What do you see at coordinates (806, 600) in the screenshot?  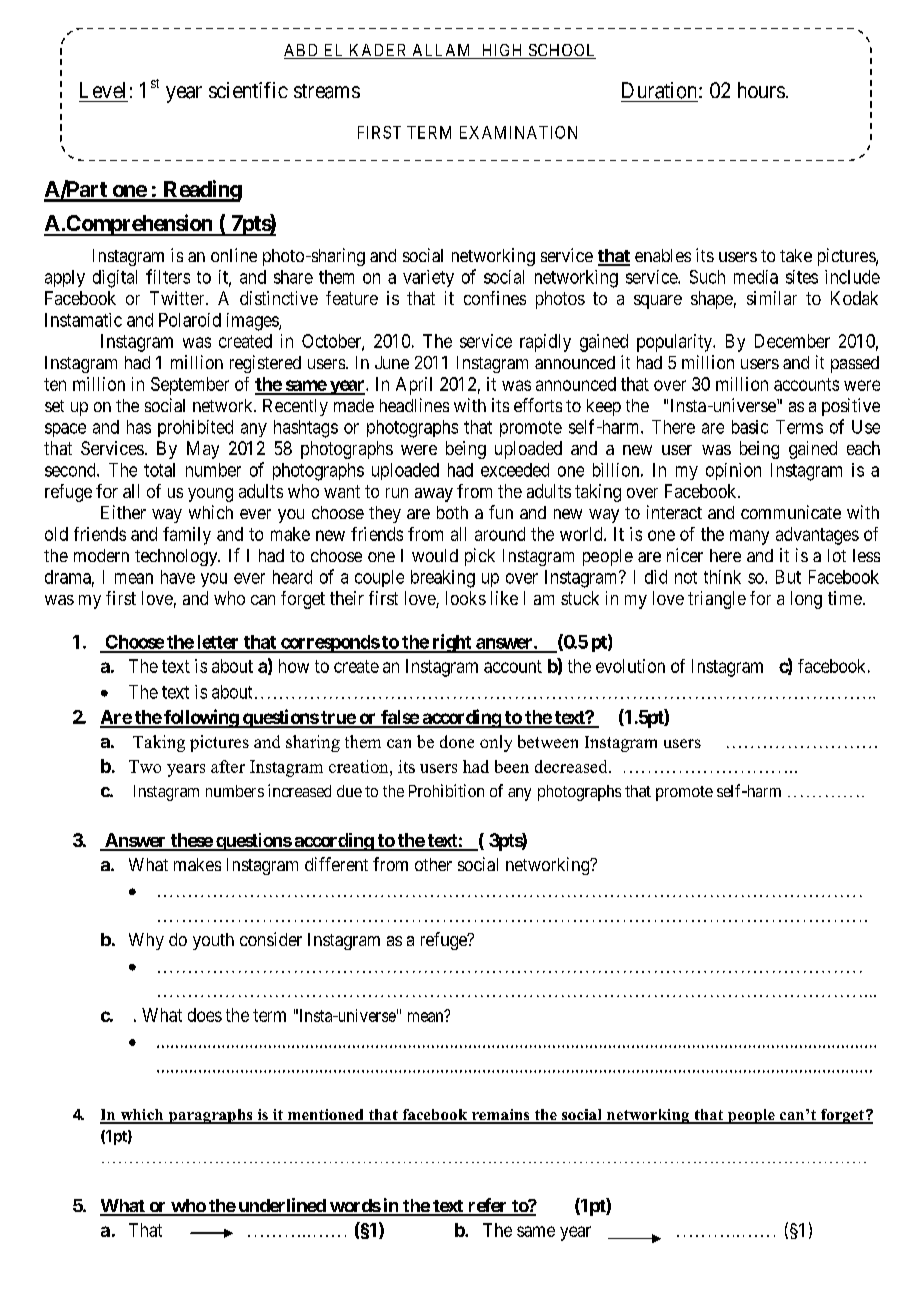 I see `long` at bounding box center [806, 600].
